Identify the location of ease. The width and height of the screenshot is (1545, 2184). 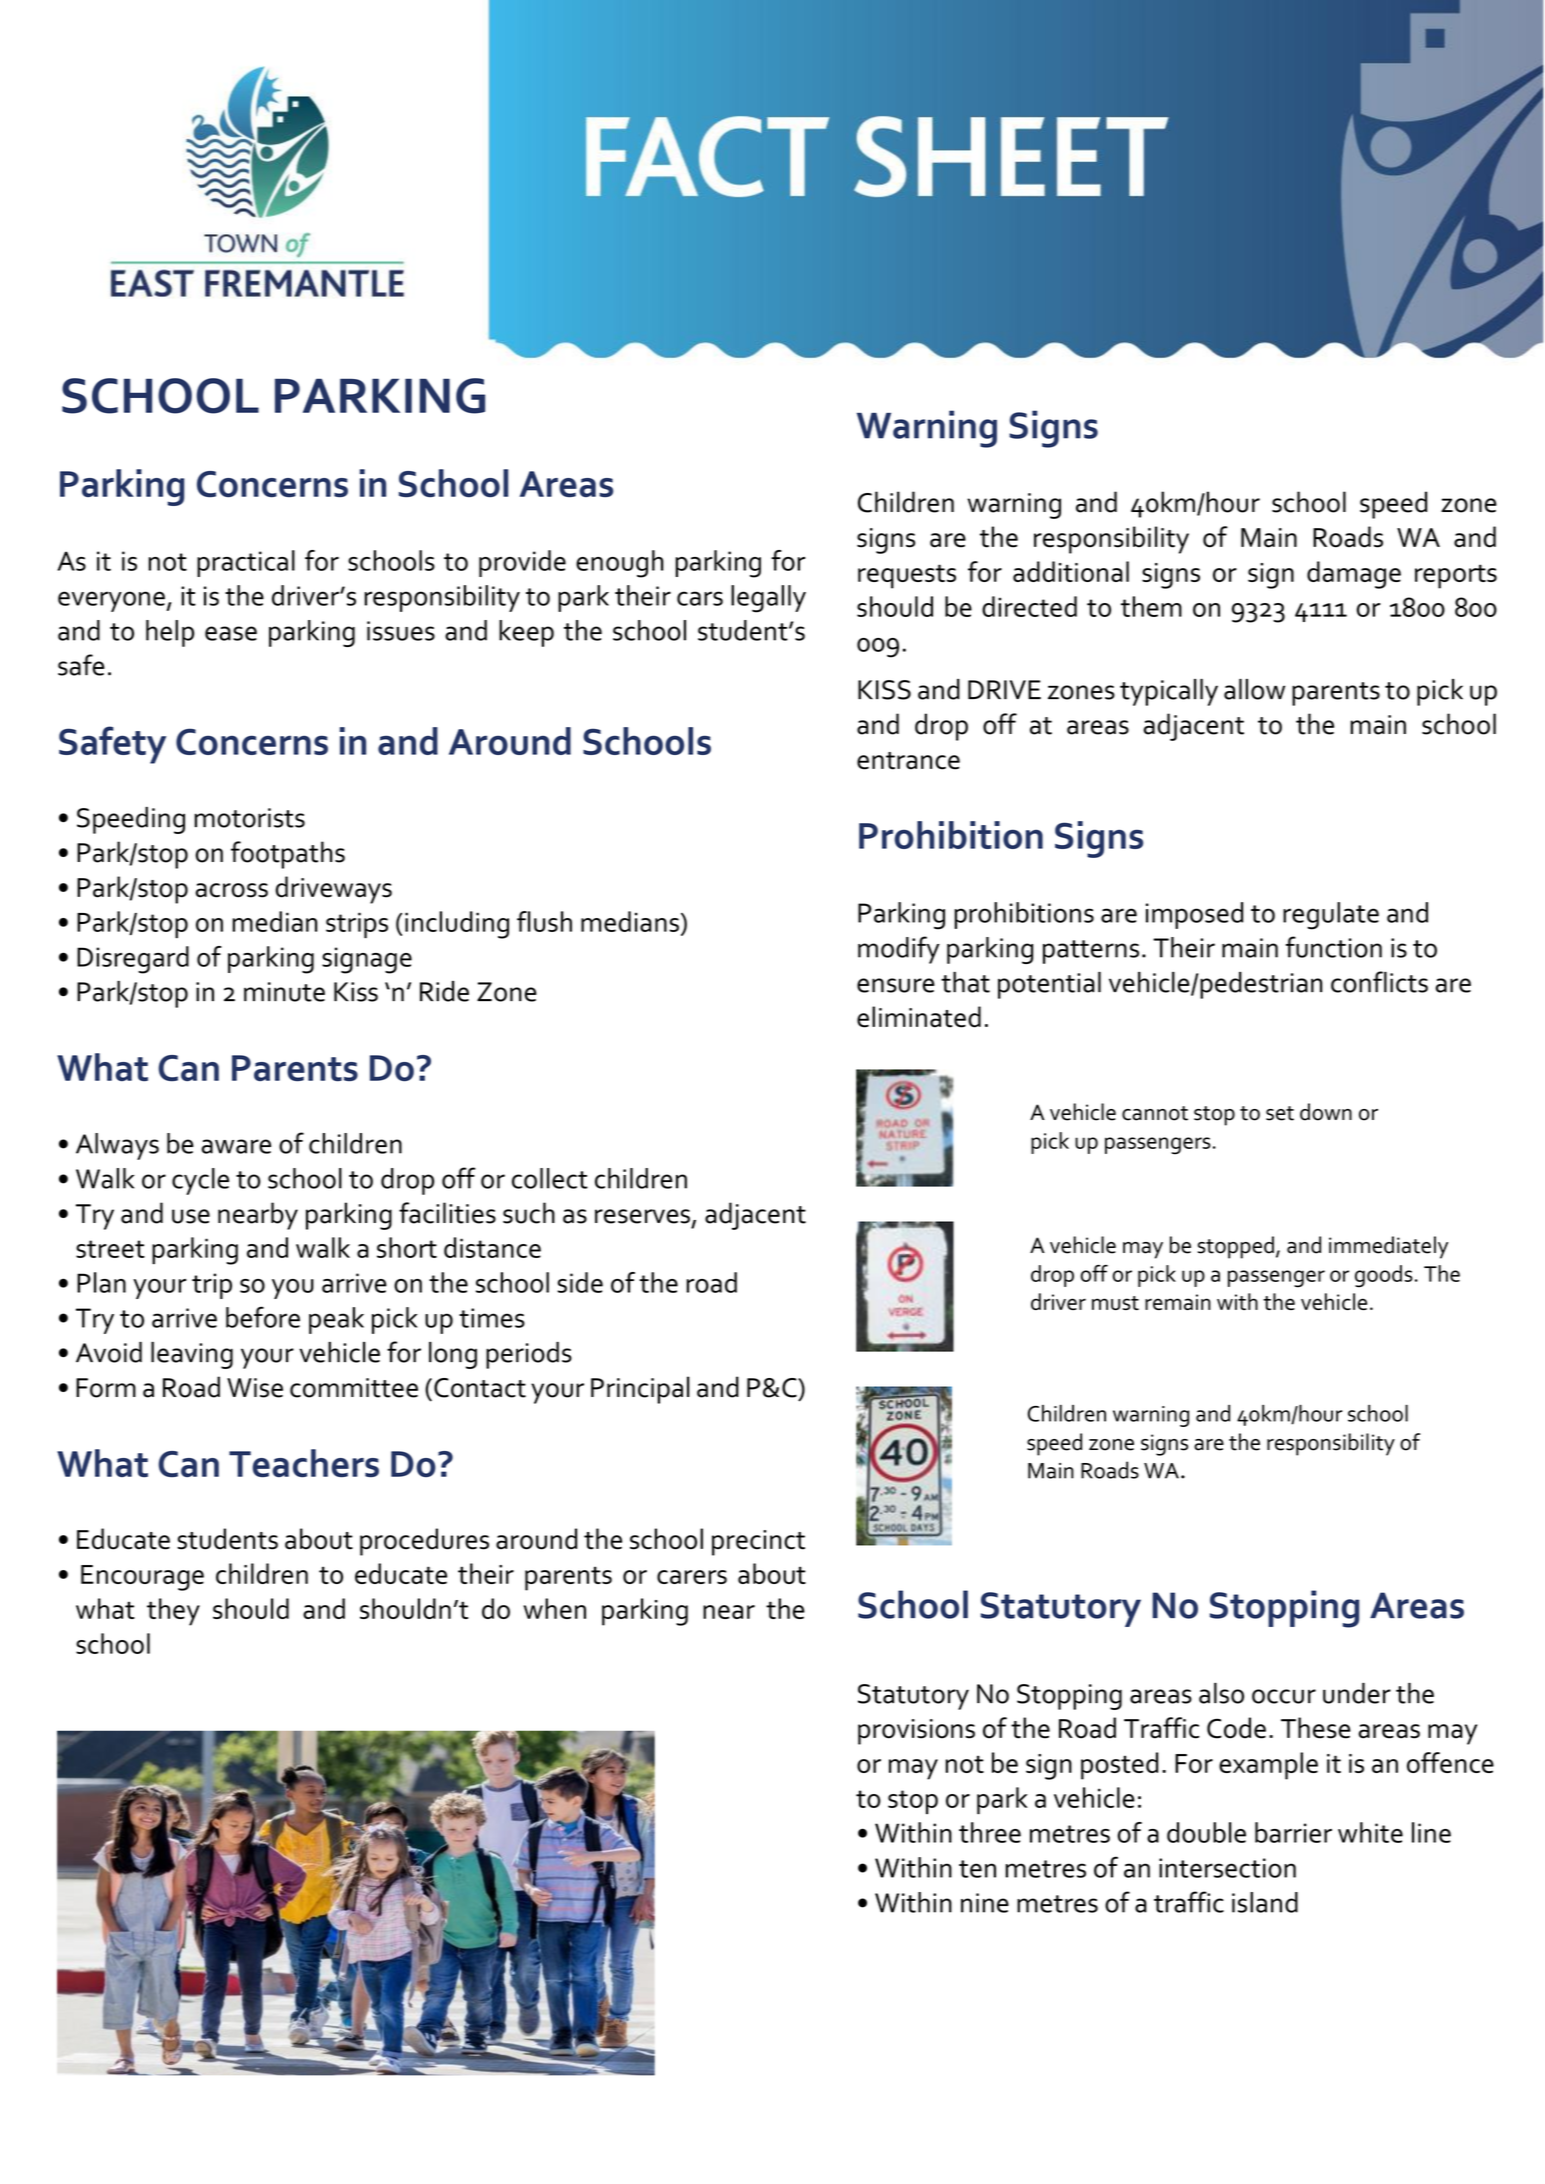
(231, 633).
